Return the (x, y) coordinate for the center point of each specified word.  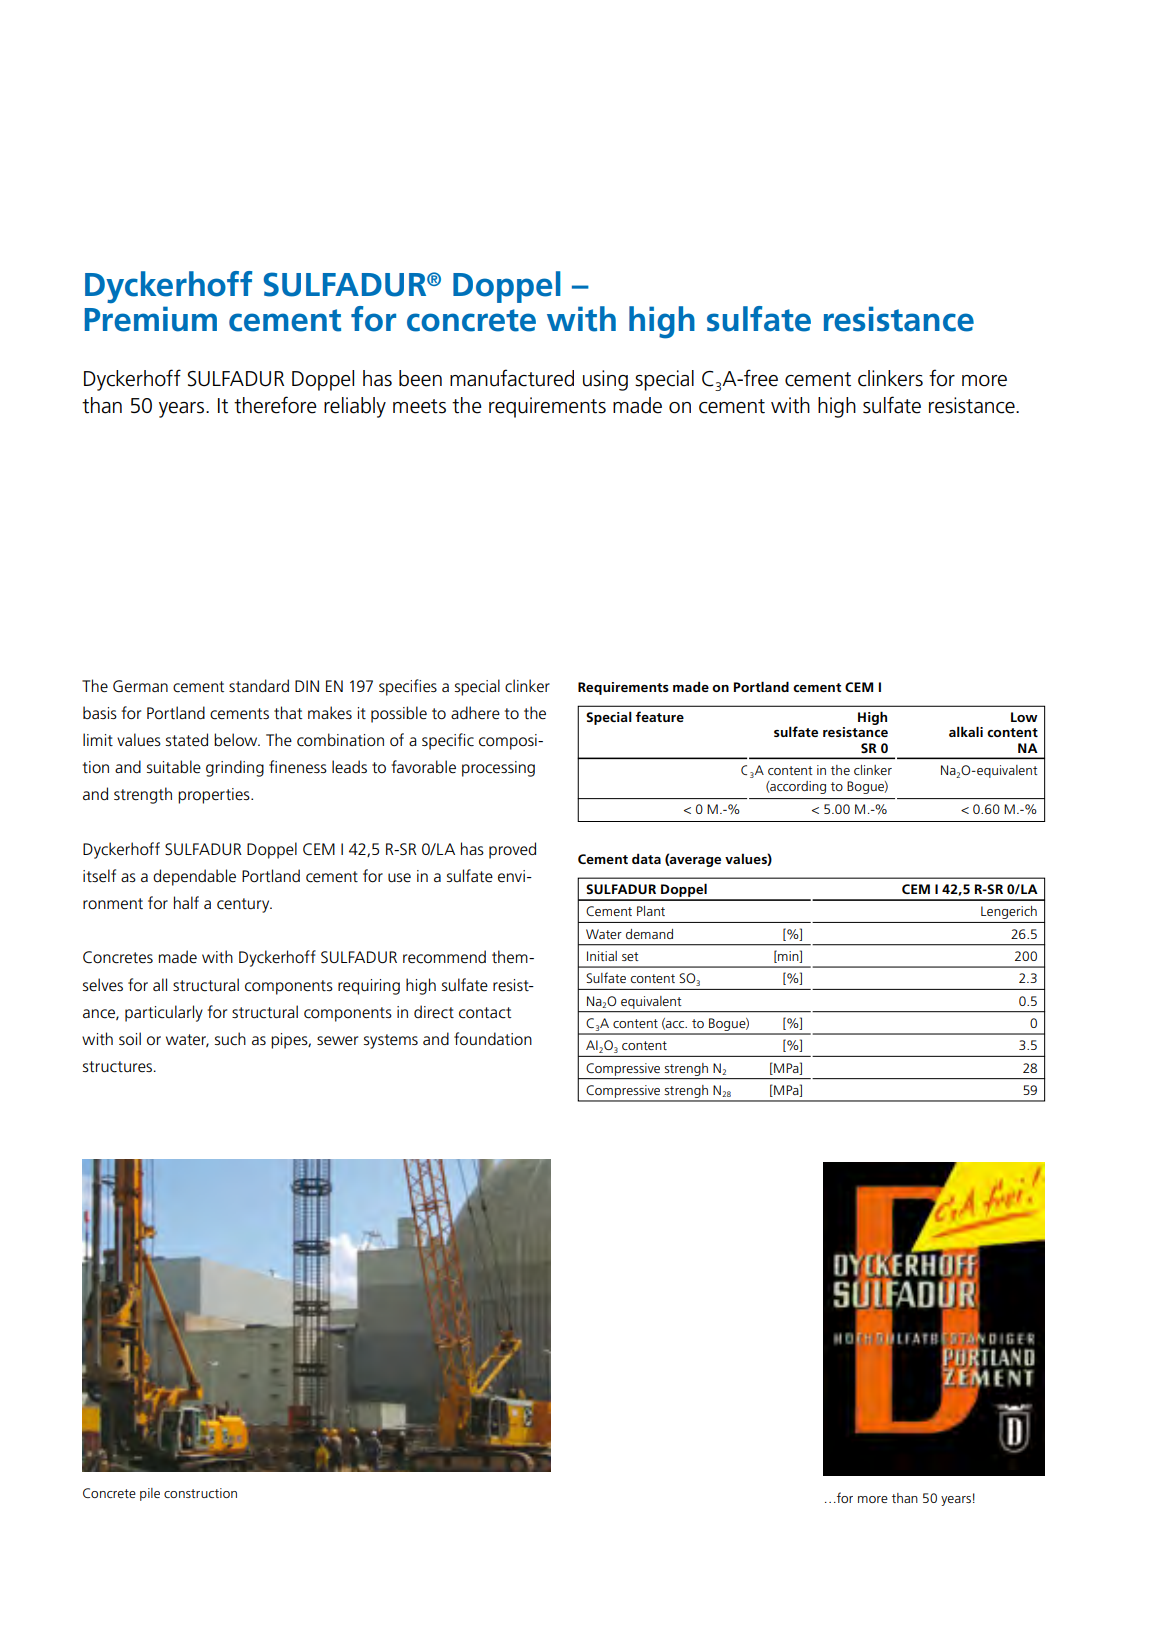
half (186, 902)
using (605, 380)
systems (391, 1041)
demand (649, 934)
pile (150, 1494)
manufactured (512, 378)
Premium (151, 319)
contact (485, 1013)
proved (512, 850)
